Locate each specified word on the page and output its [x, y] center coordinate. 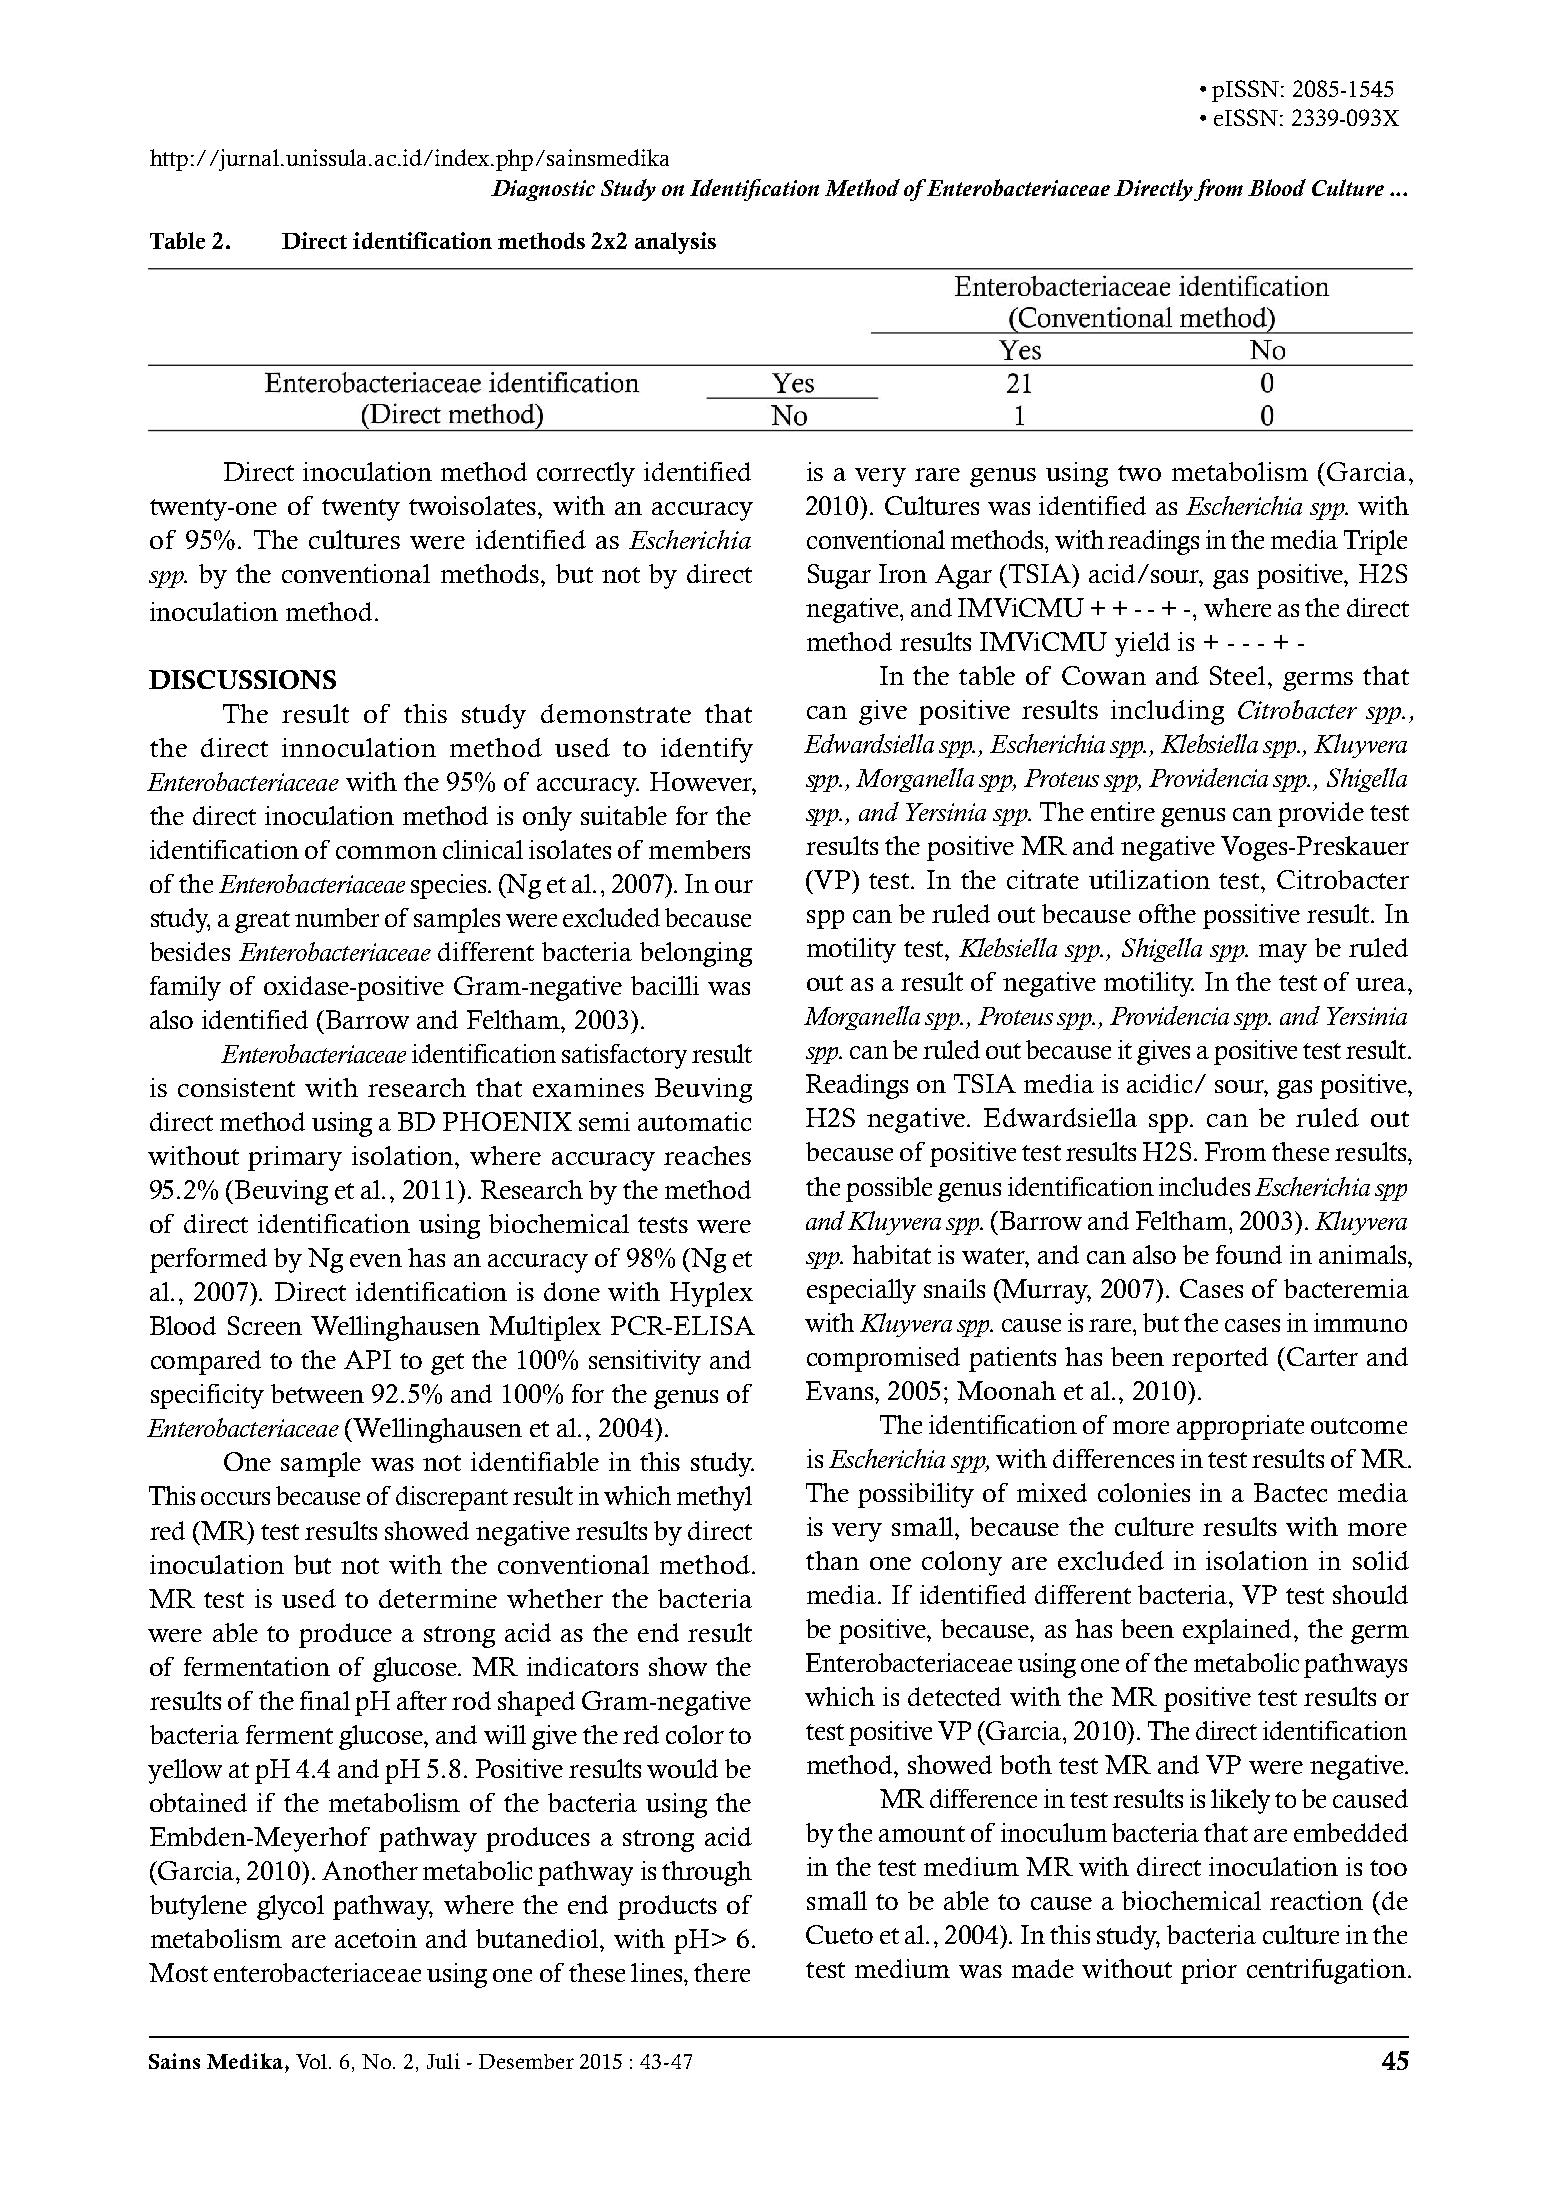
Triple [1375, 542]
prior [1209, 1971]
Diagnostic [543, 190]
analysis [675, 243]
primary [295, 1158]
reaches [707, 1155]
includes [1204, 1186]
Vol [313, 2061]
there [722, 1972]
